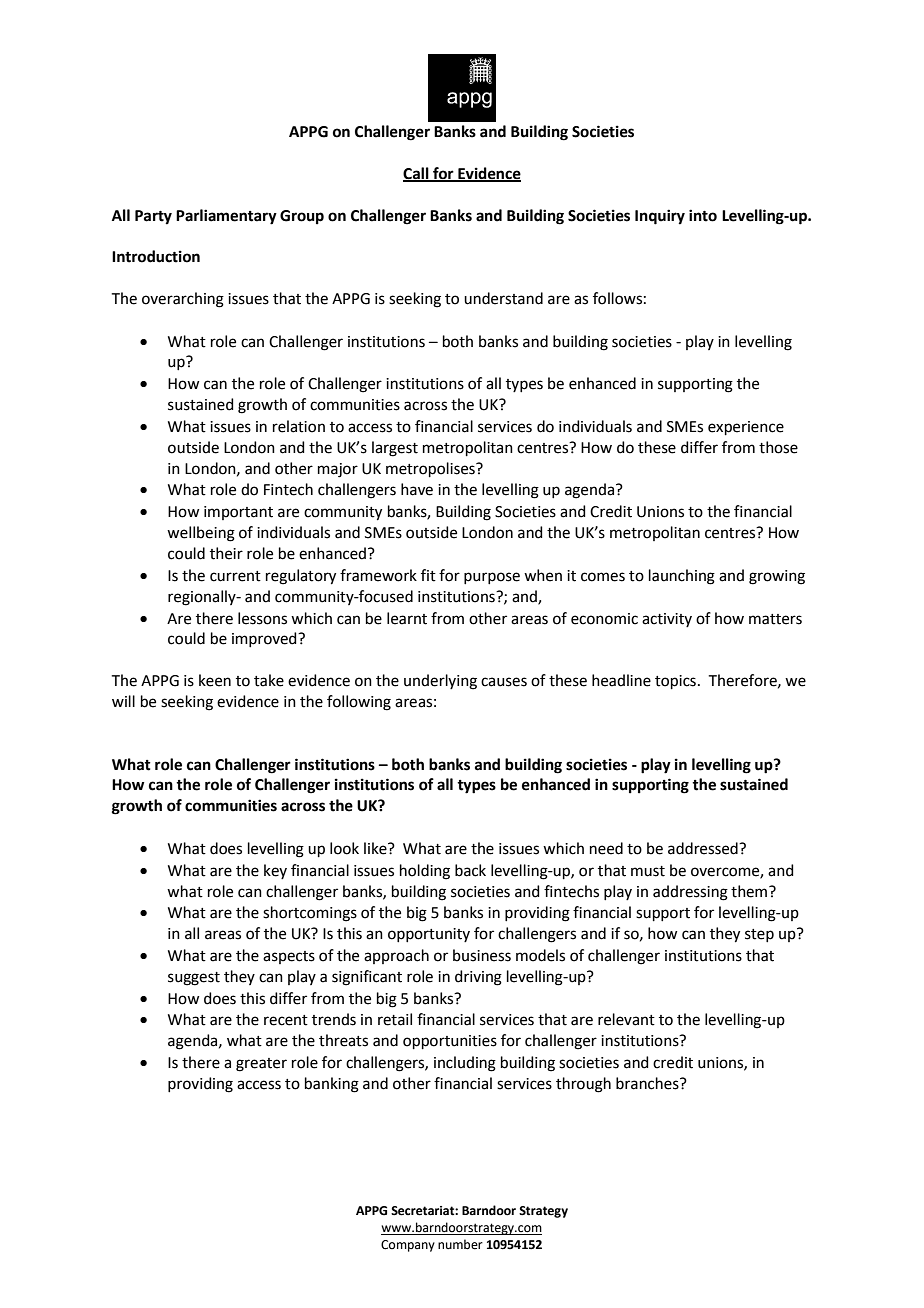 The width and height of the page is (924, 1308). What do you see at coordinates (460, 1244) in the page?
I see `number` at bounding box center [460, 1244].
